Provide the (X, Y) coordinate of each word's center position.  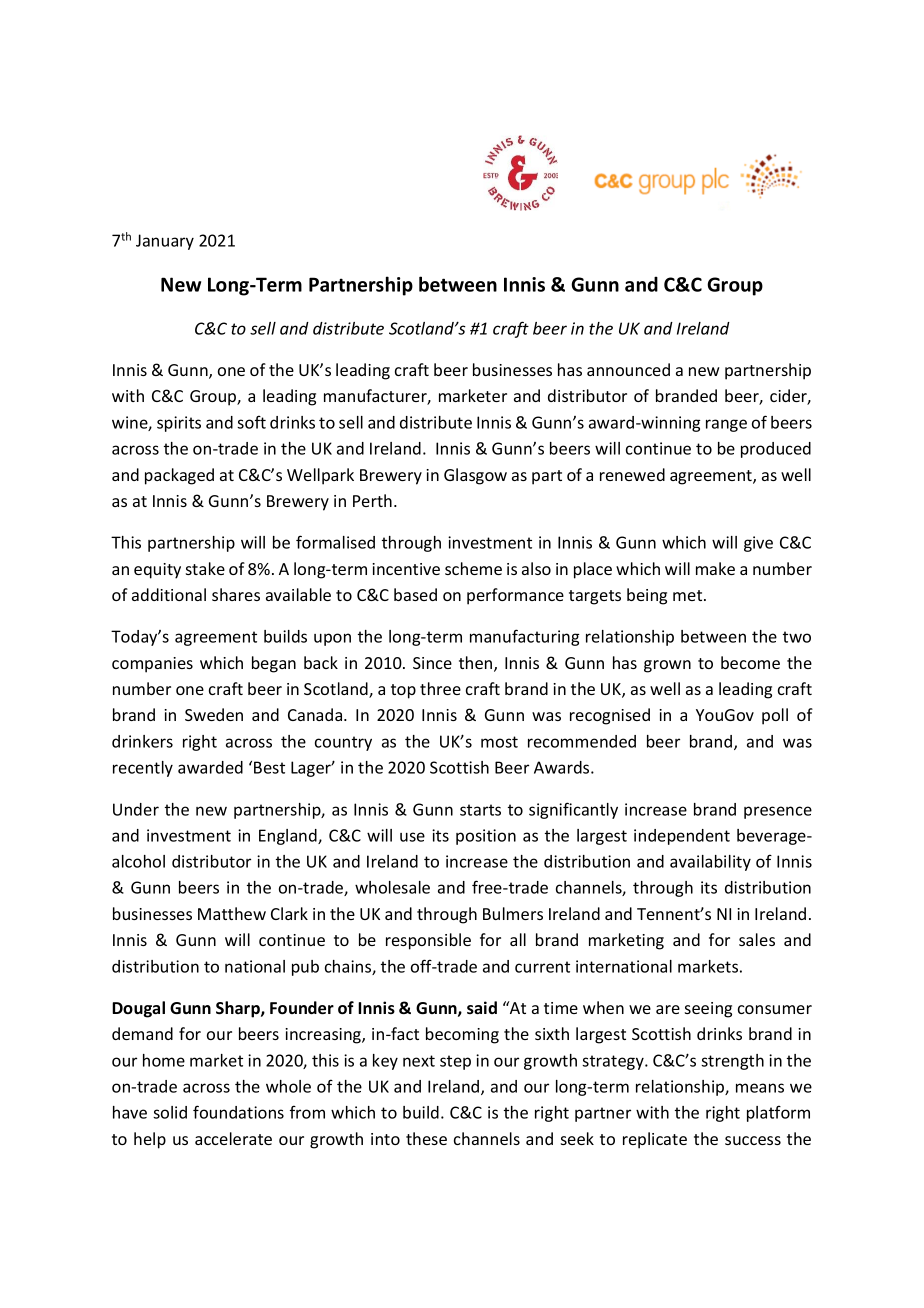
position (486, 837)
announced (628, 369)
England (289, 837)
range (726, 425)
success (753, 1140)
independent (682, 837)
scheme (473, 568)
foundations (238, 1112)
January (165, 242)
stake (205, 568)
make (715, 568)
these (426, 1138)
